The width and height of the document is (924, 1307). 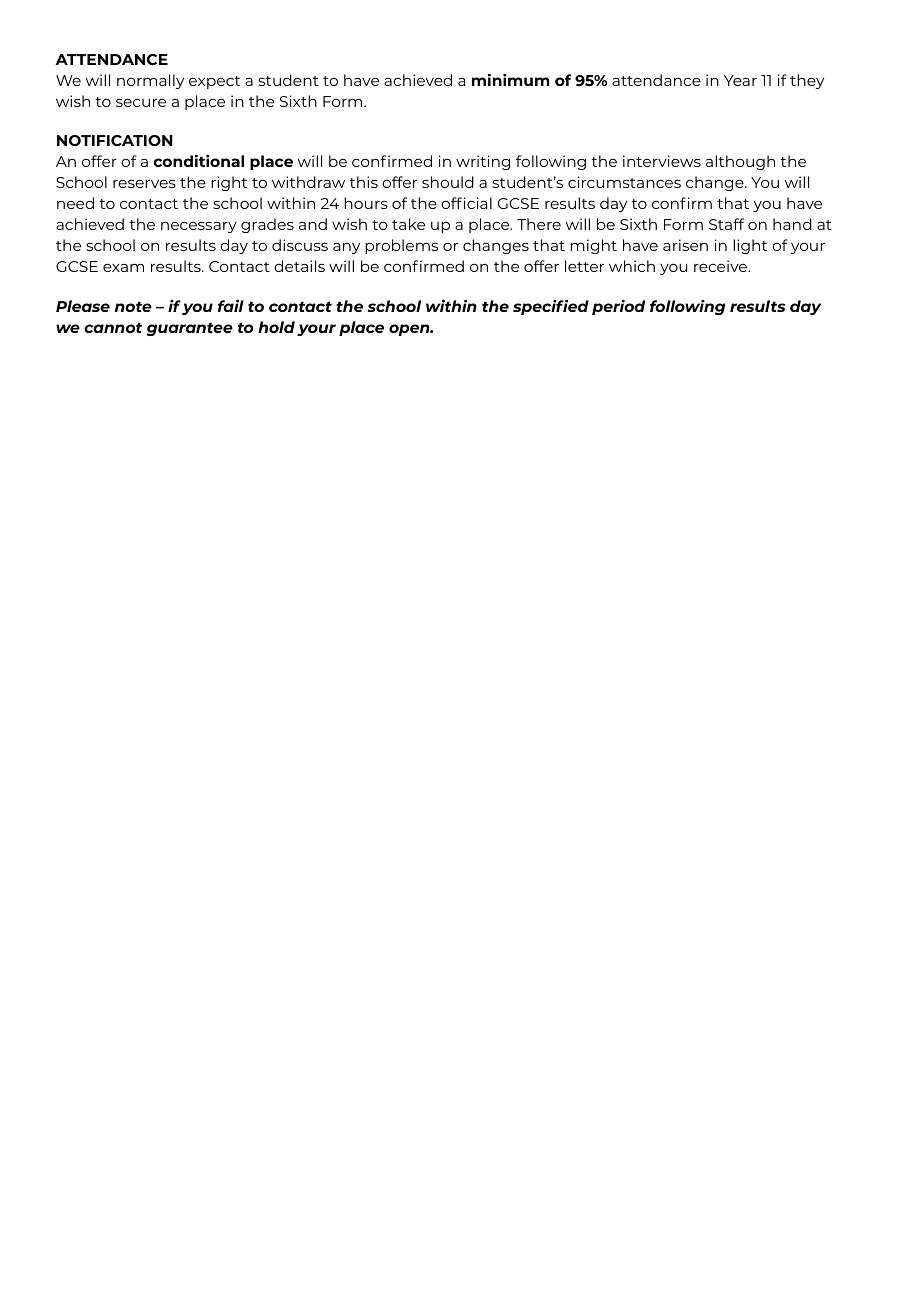 I want to click on although, so click(x=740, y=162).
